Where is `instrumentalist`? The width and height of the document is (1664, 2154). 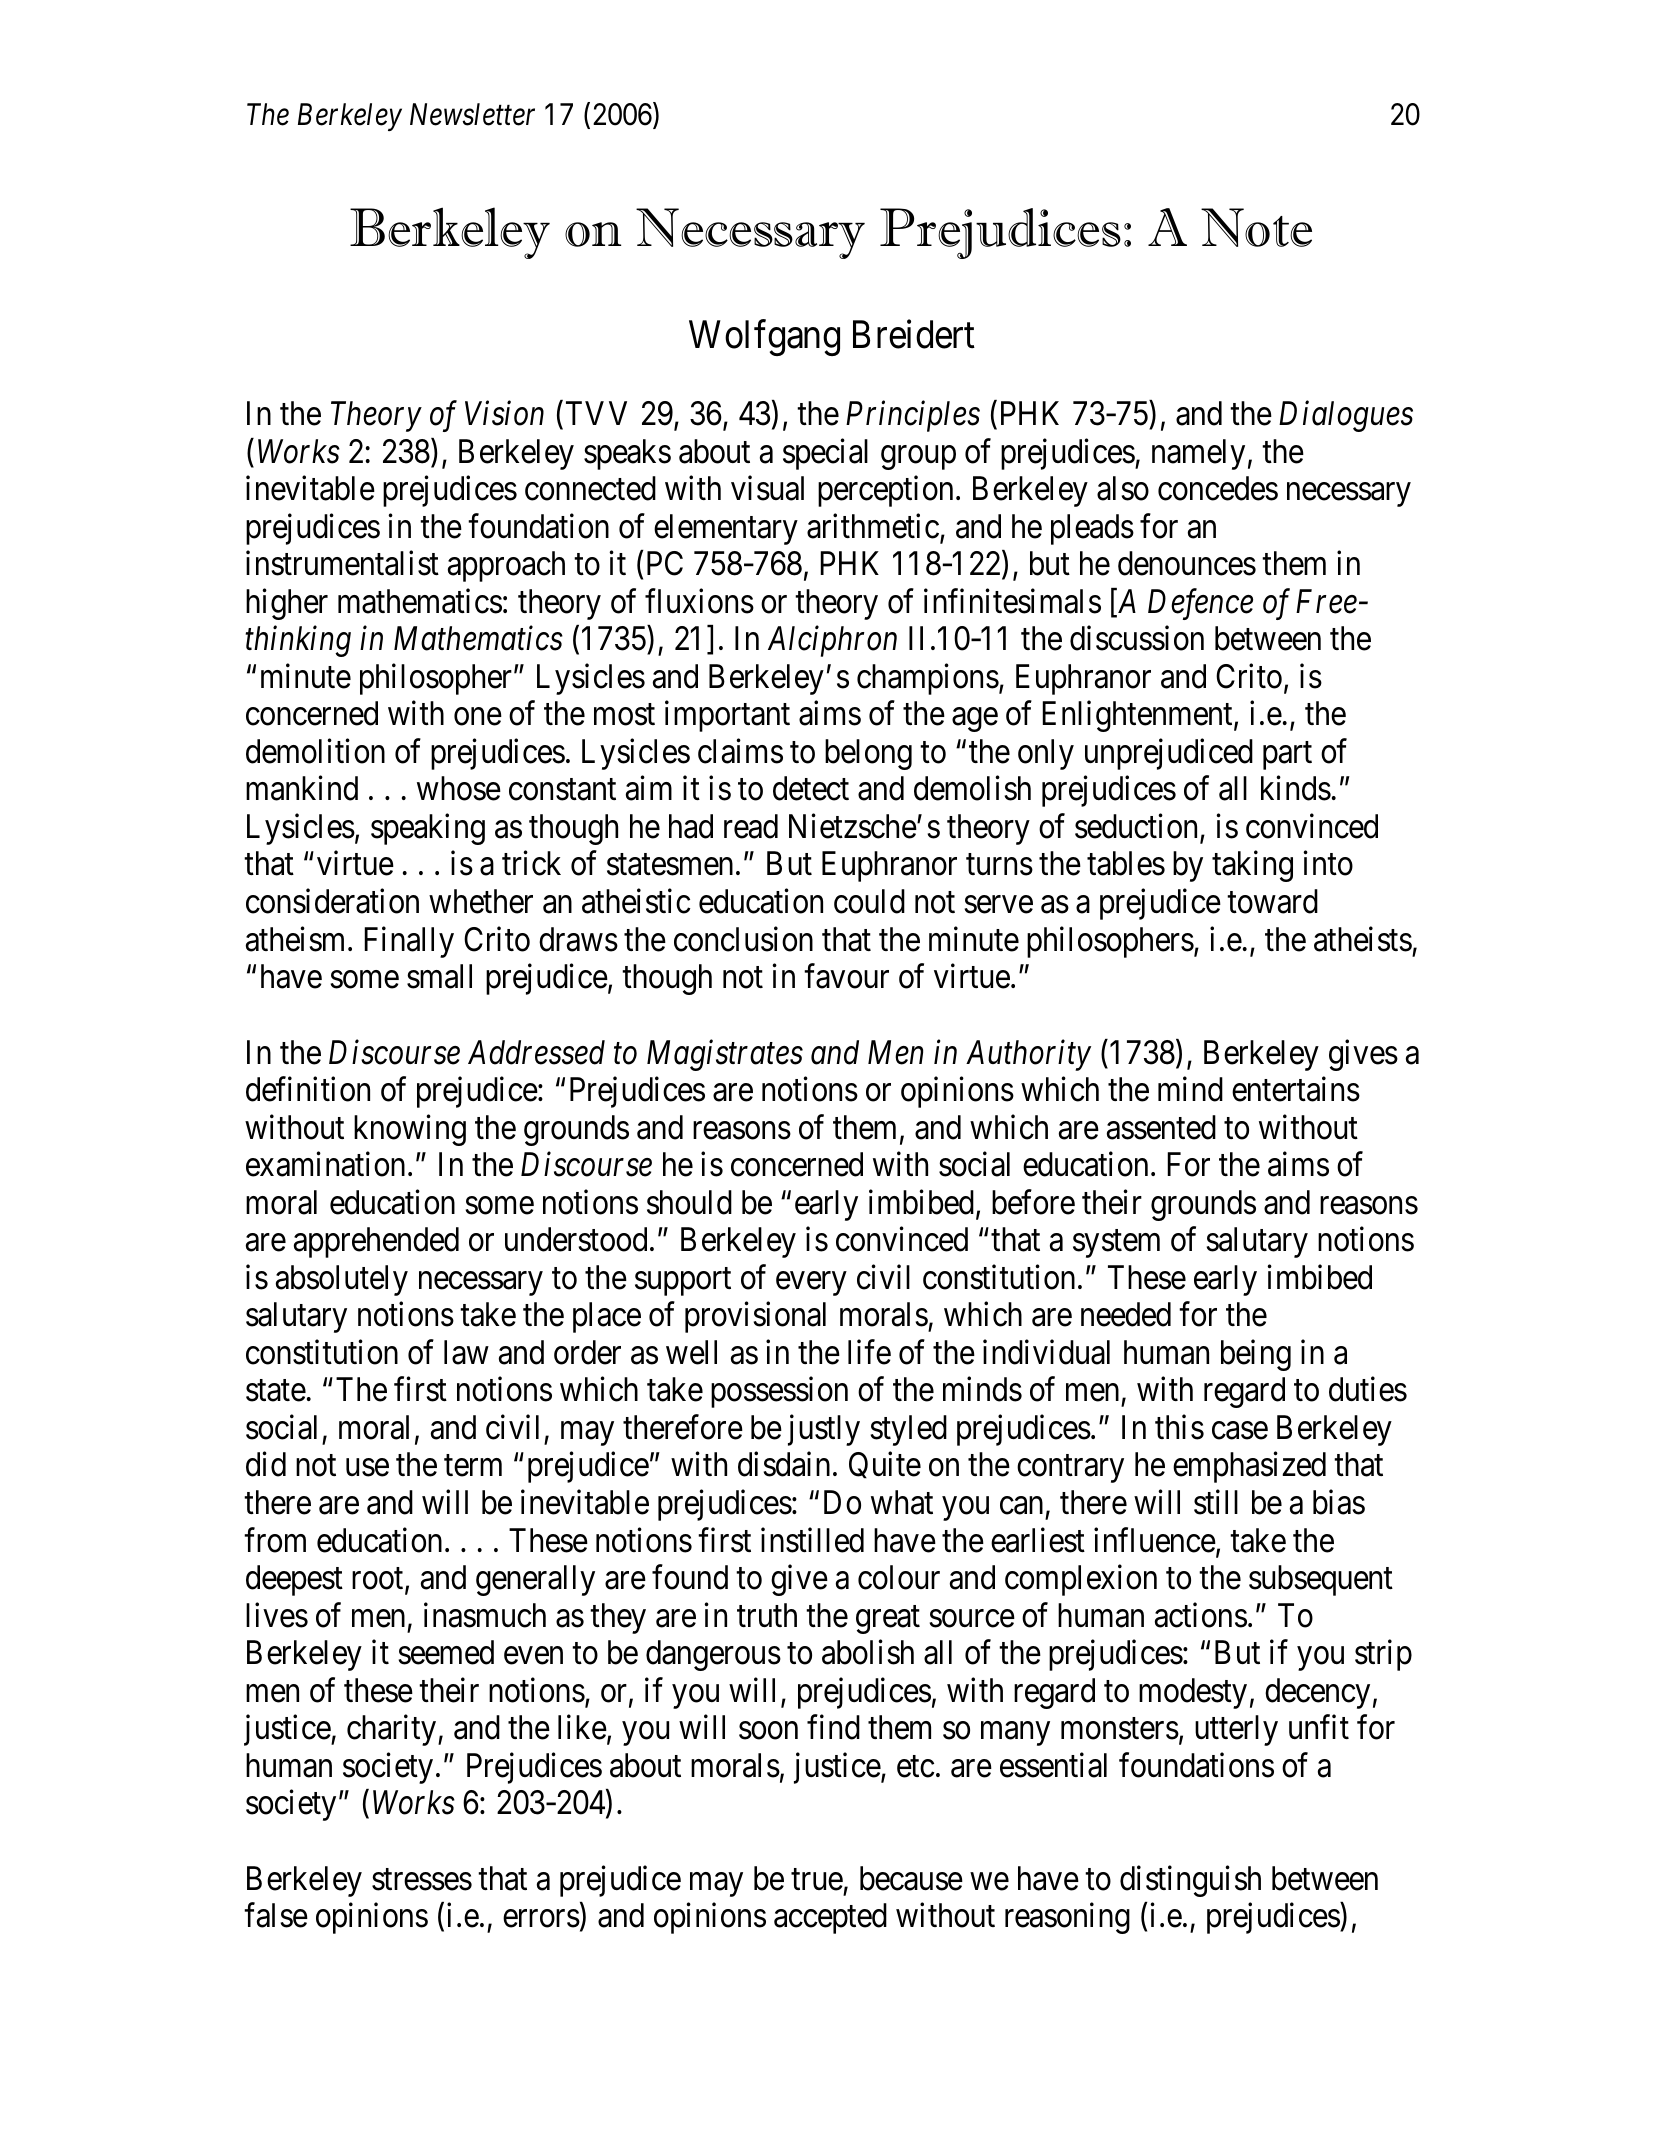
instrumentalist is located at coordinates (342, 563).
